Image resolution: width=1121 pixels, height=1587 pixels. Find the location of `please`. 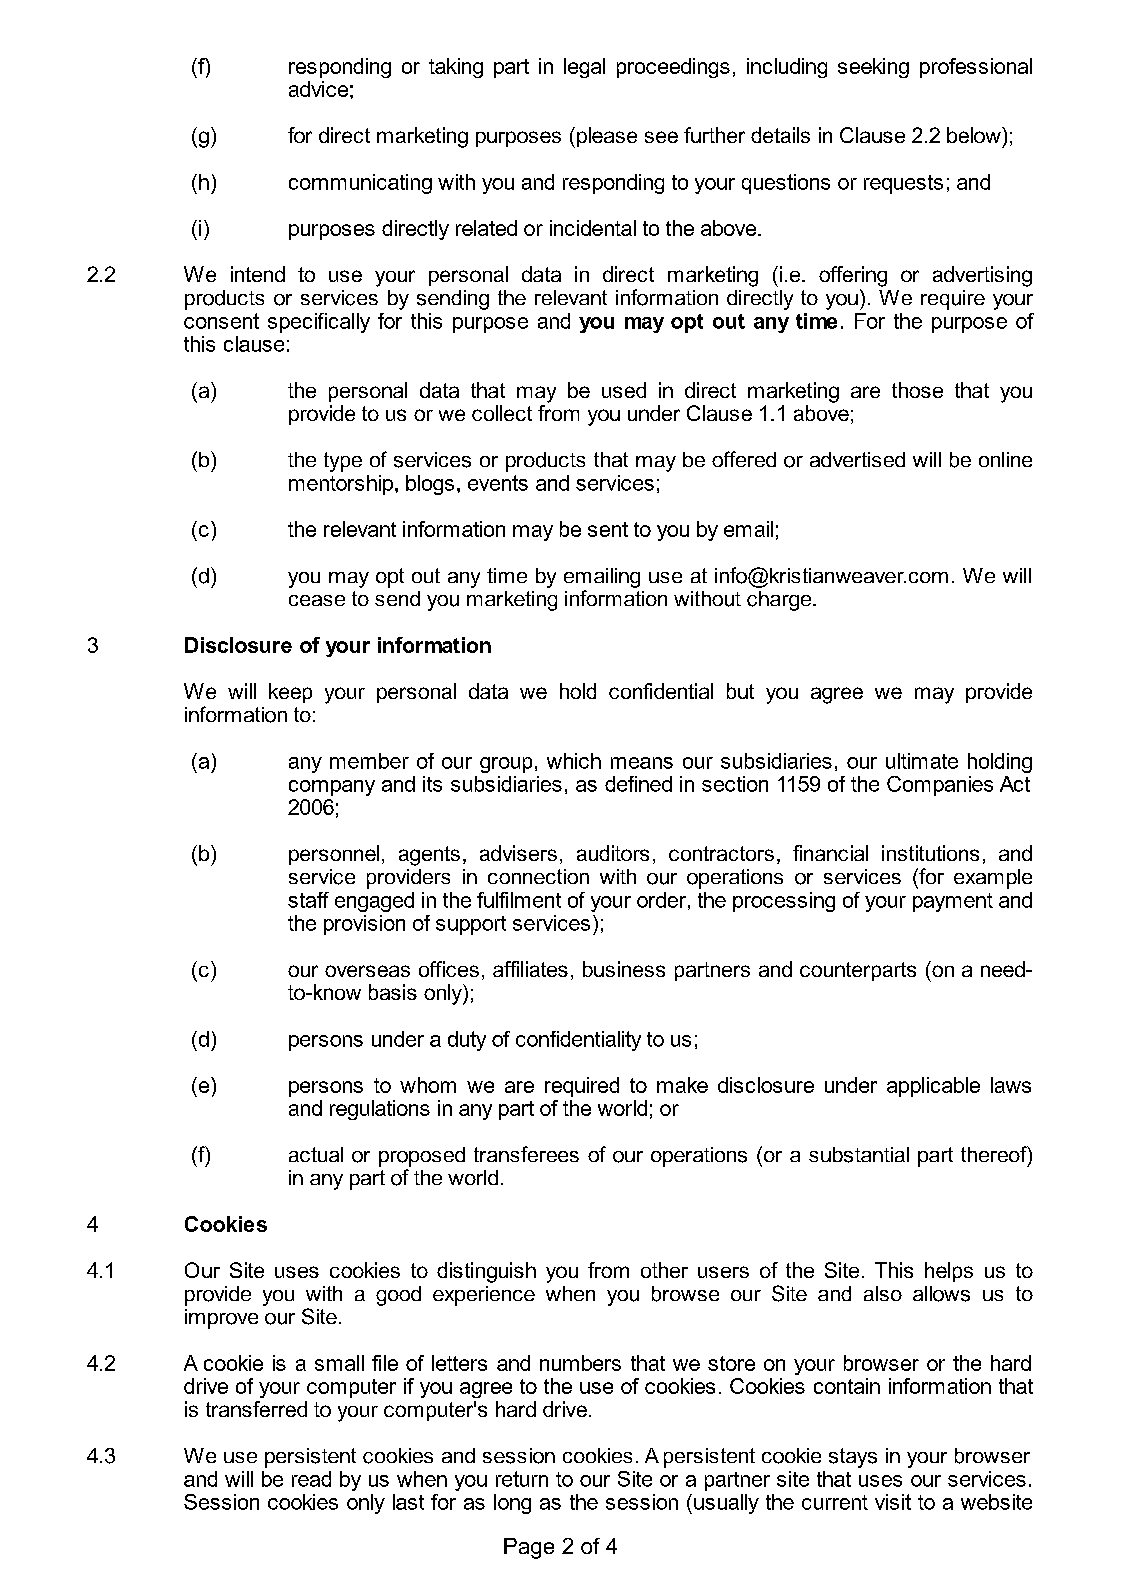

please is located at coordinates (607, 137).
